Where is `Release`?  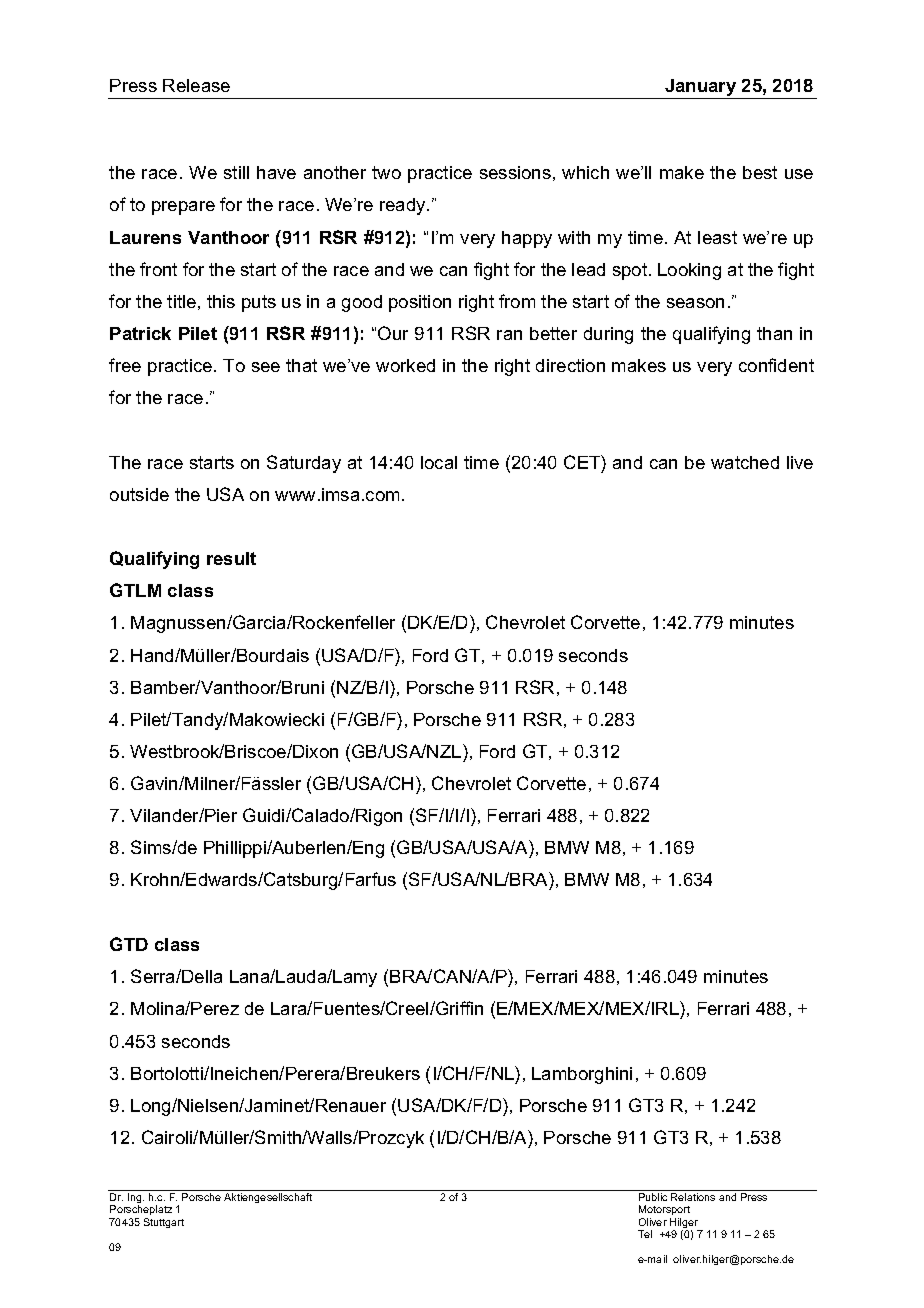 Release is located at coordinates (196, 85).
